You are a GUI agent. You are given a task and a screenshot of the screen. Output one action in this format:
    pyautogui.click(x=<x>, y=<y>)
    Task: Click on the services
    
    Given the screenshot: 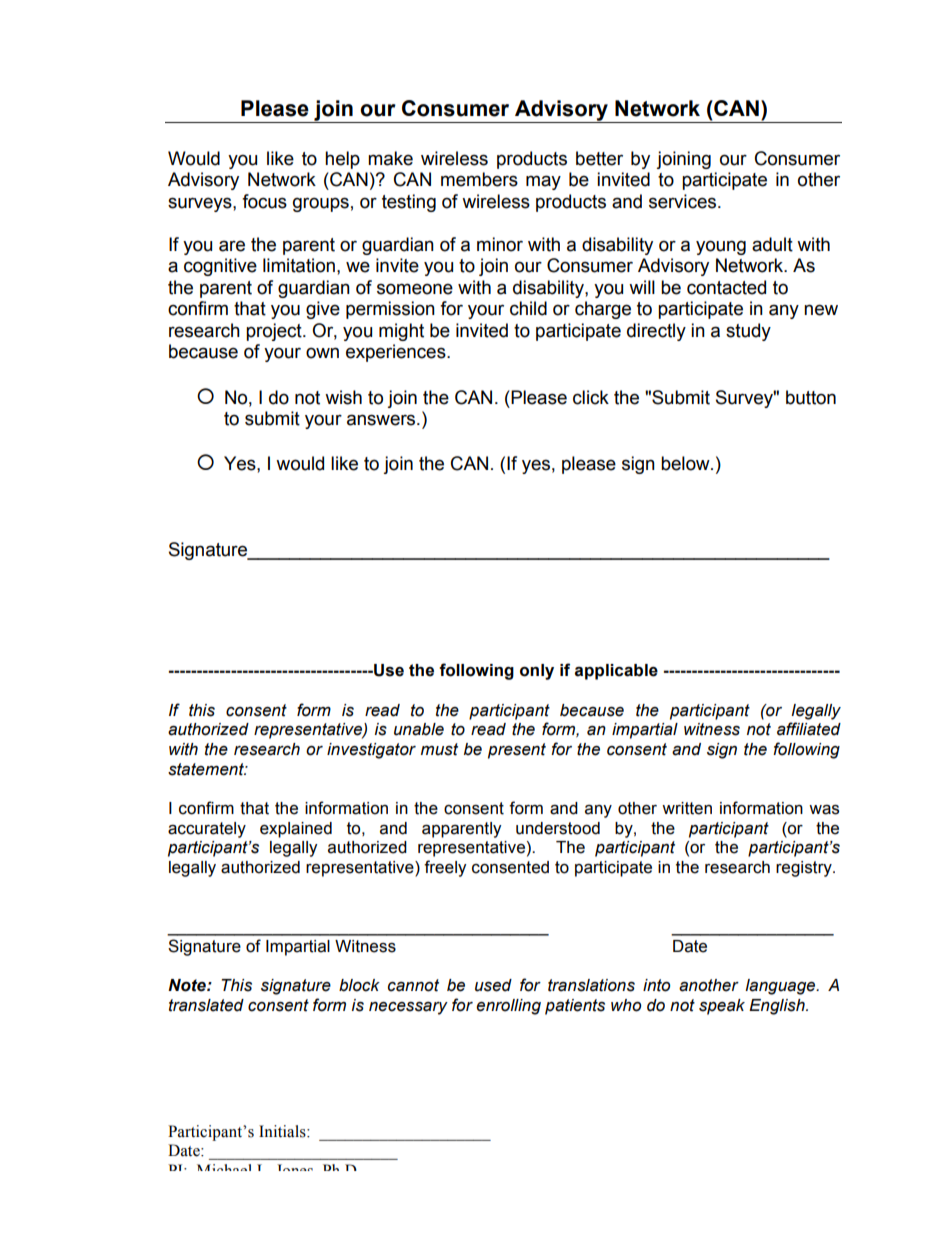 What is the action you would take?
    pyautogui.click(x=684, y=201)
